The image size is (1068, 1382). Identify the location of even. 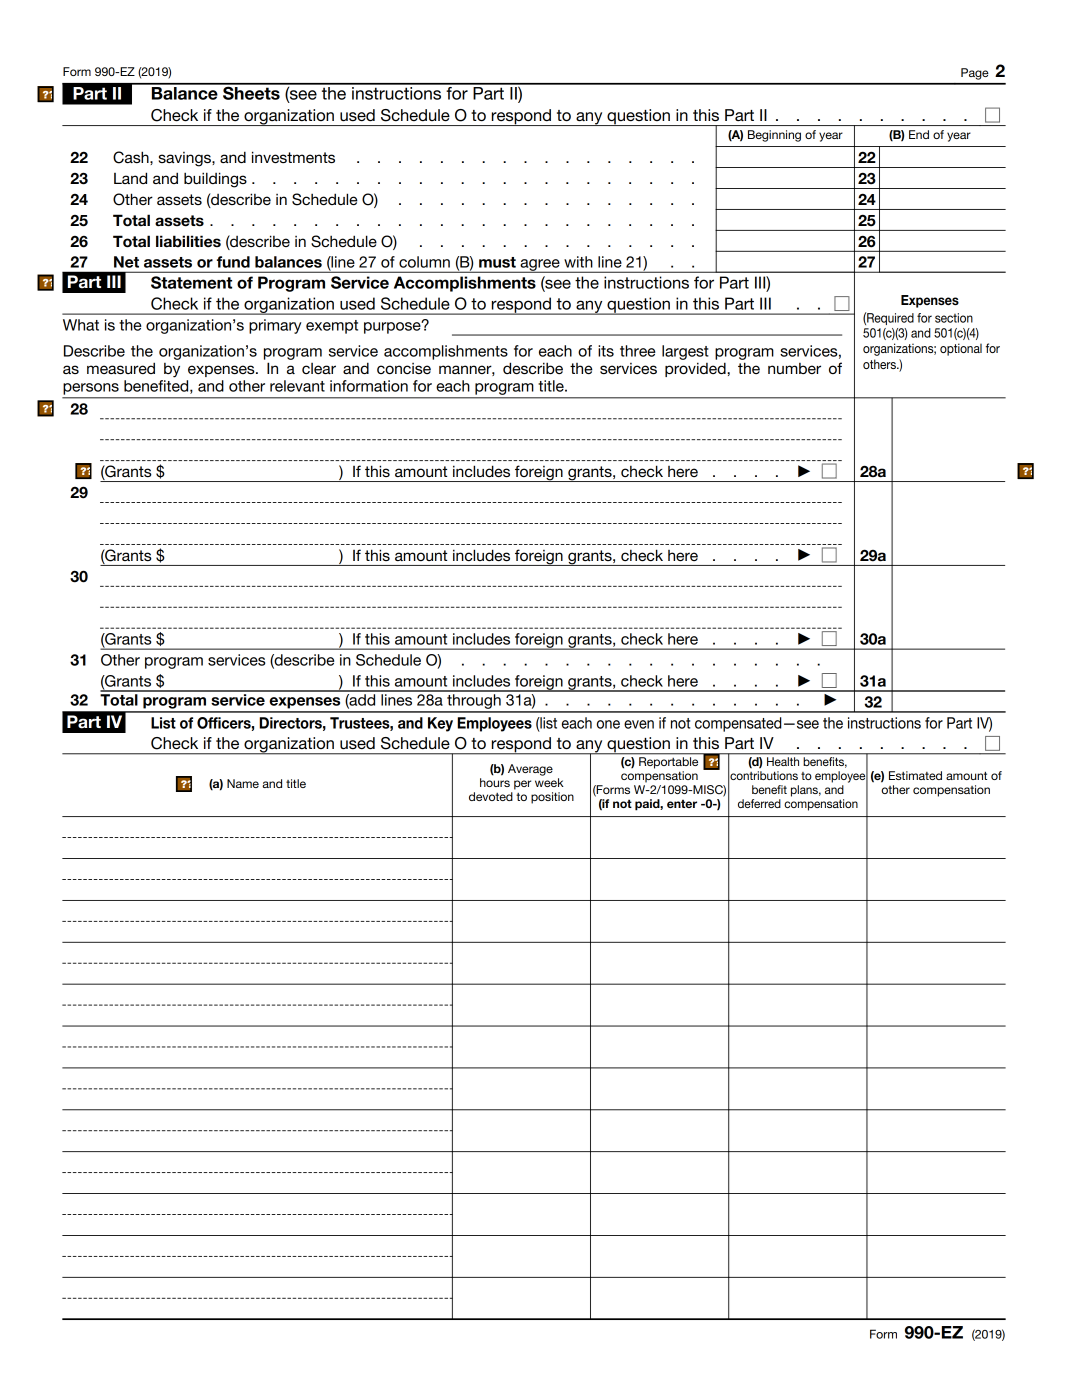
(639, 724).
